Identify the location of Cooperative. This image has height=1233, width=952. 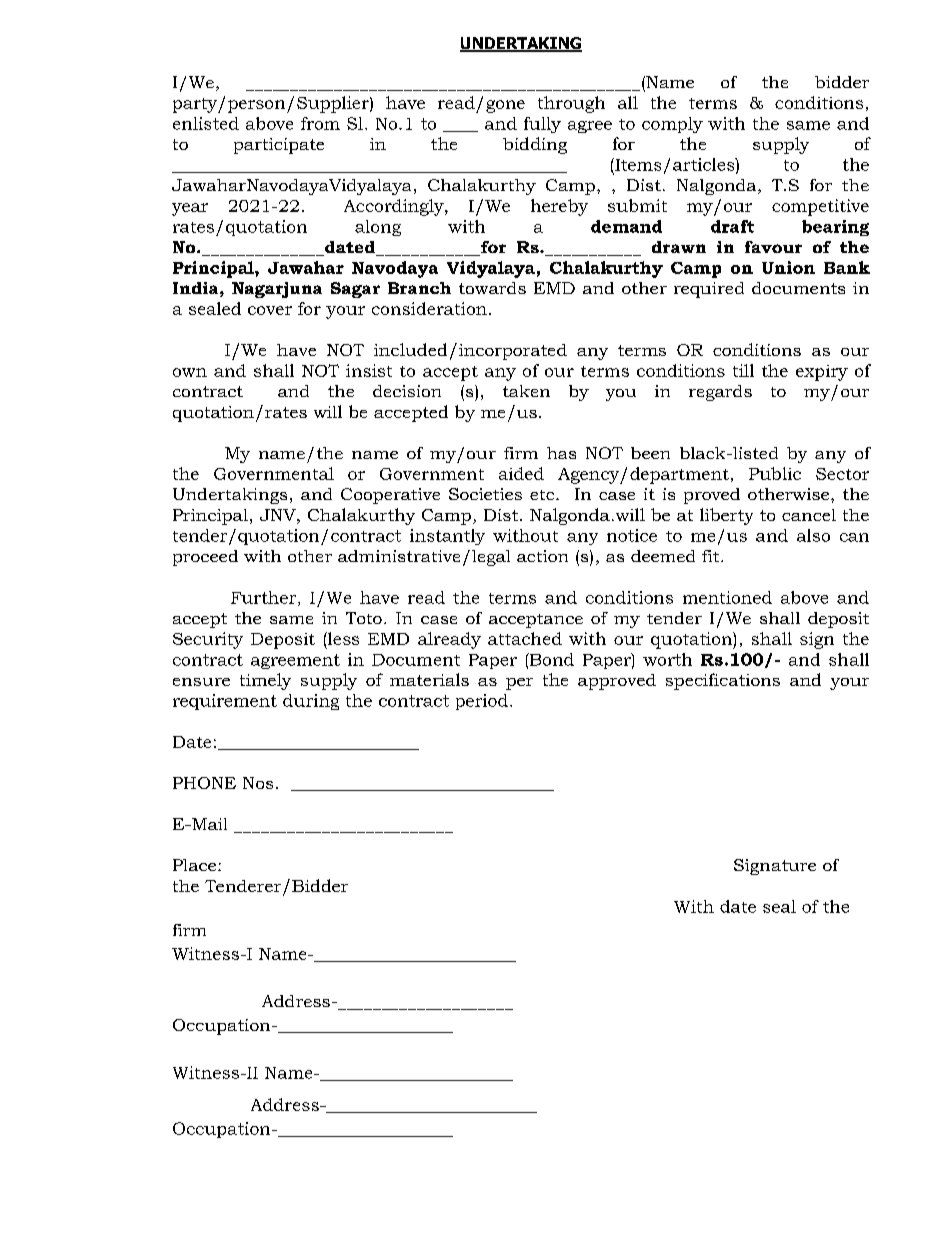
(390, 496).
